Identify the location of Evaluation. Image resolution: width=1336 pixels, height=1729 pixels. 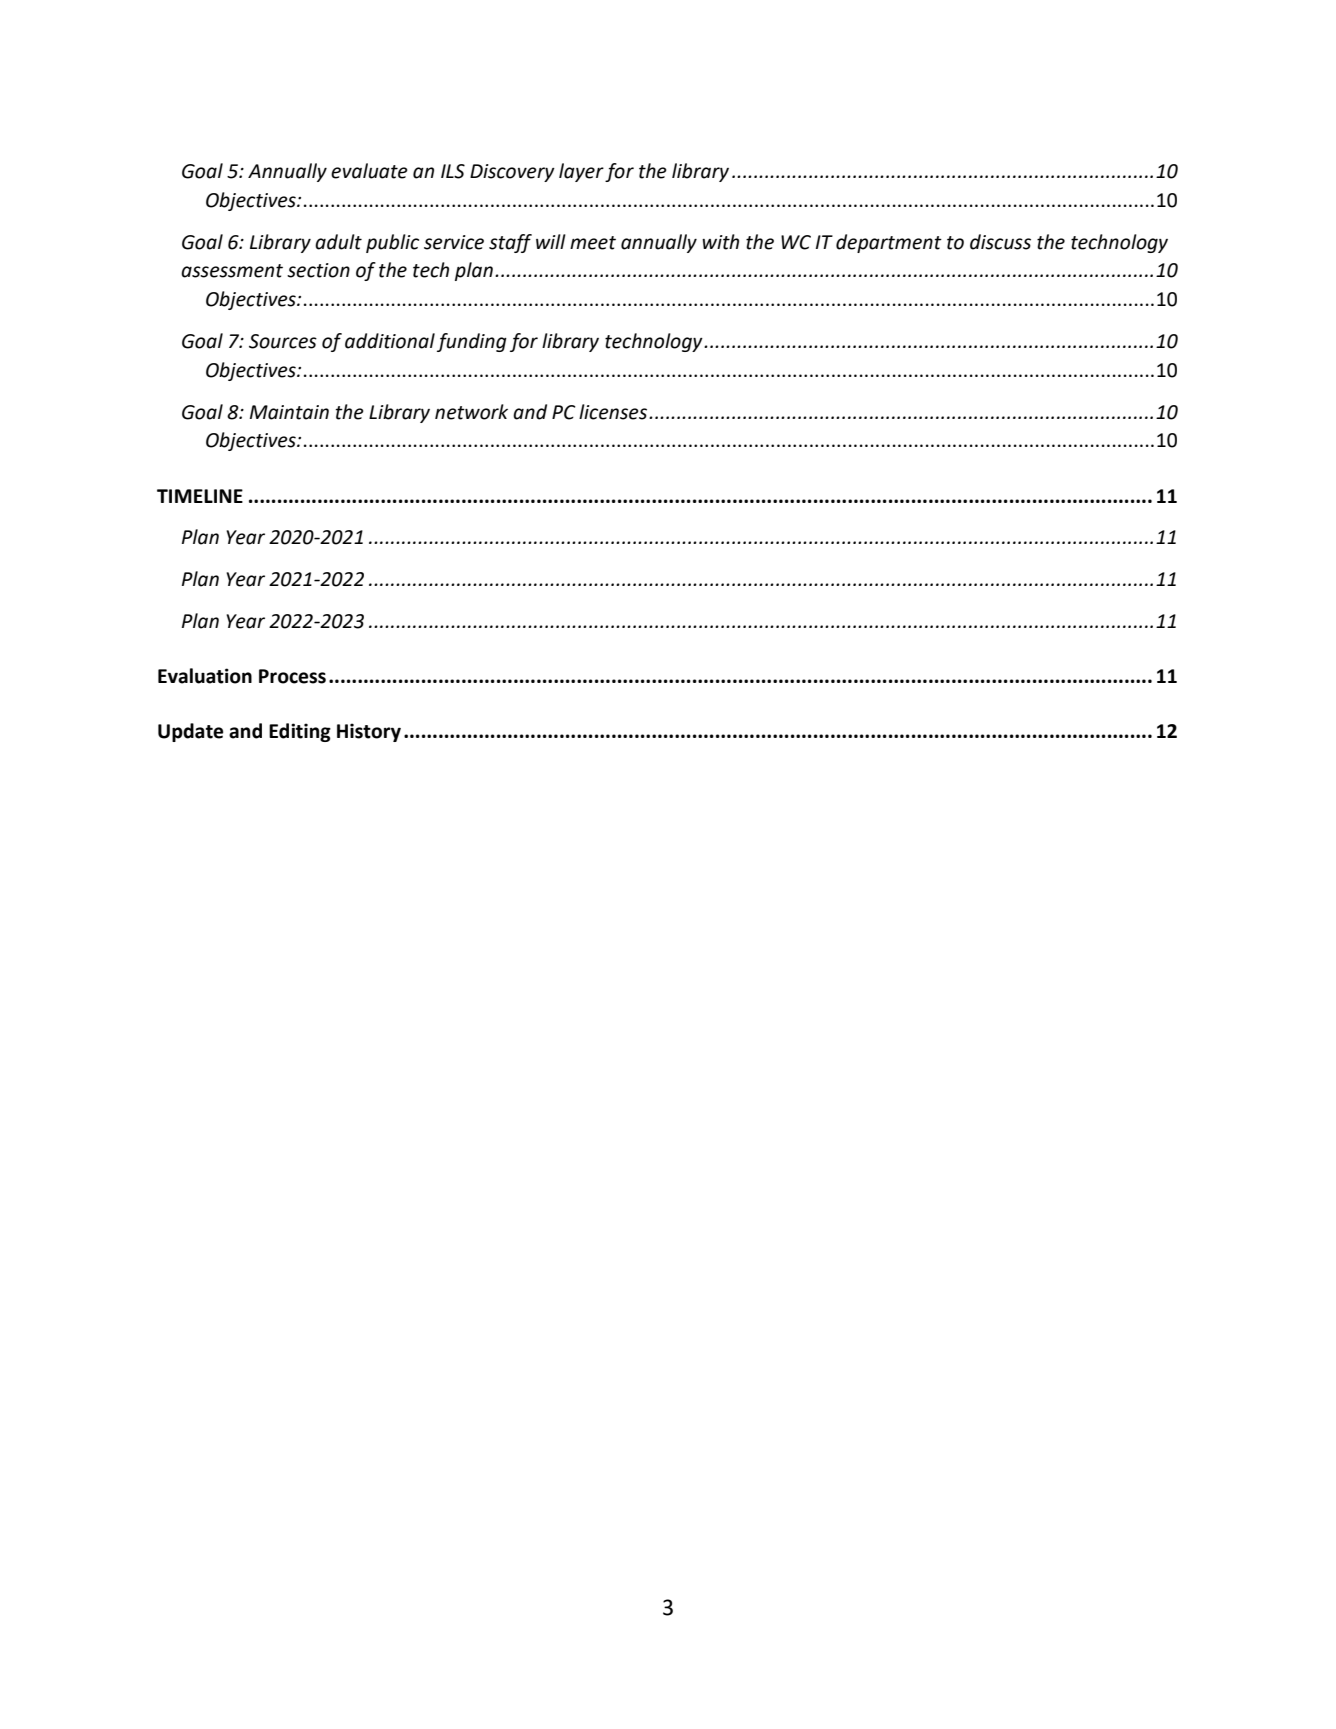
(205, 676).
